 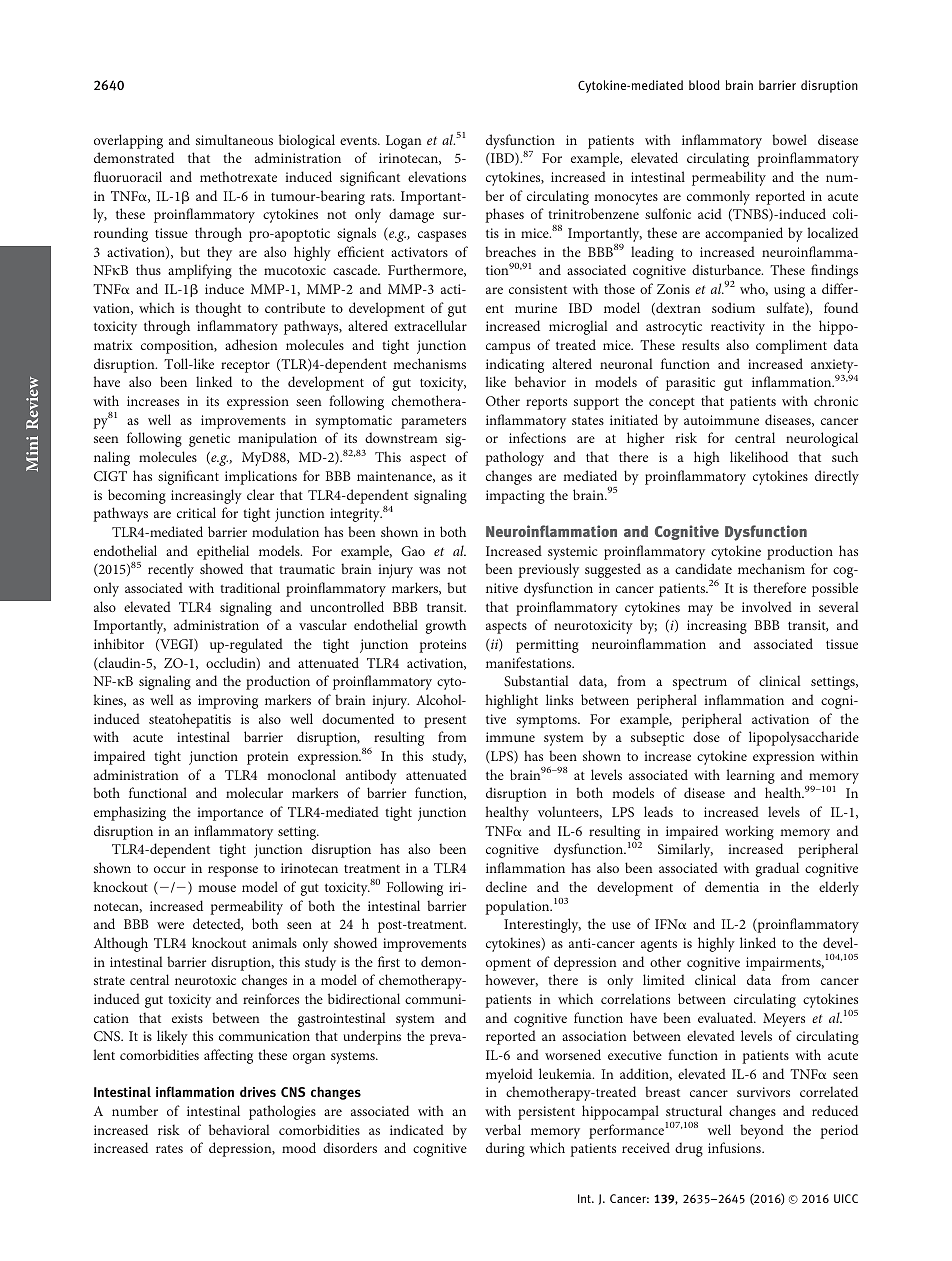 What do you see at coordinates (245, 366) in the document?
I see `receptor` at bounding box center [245, 366].
